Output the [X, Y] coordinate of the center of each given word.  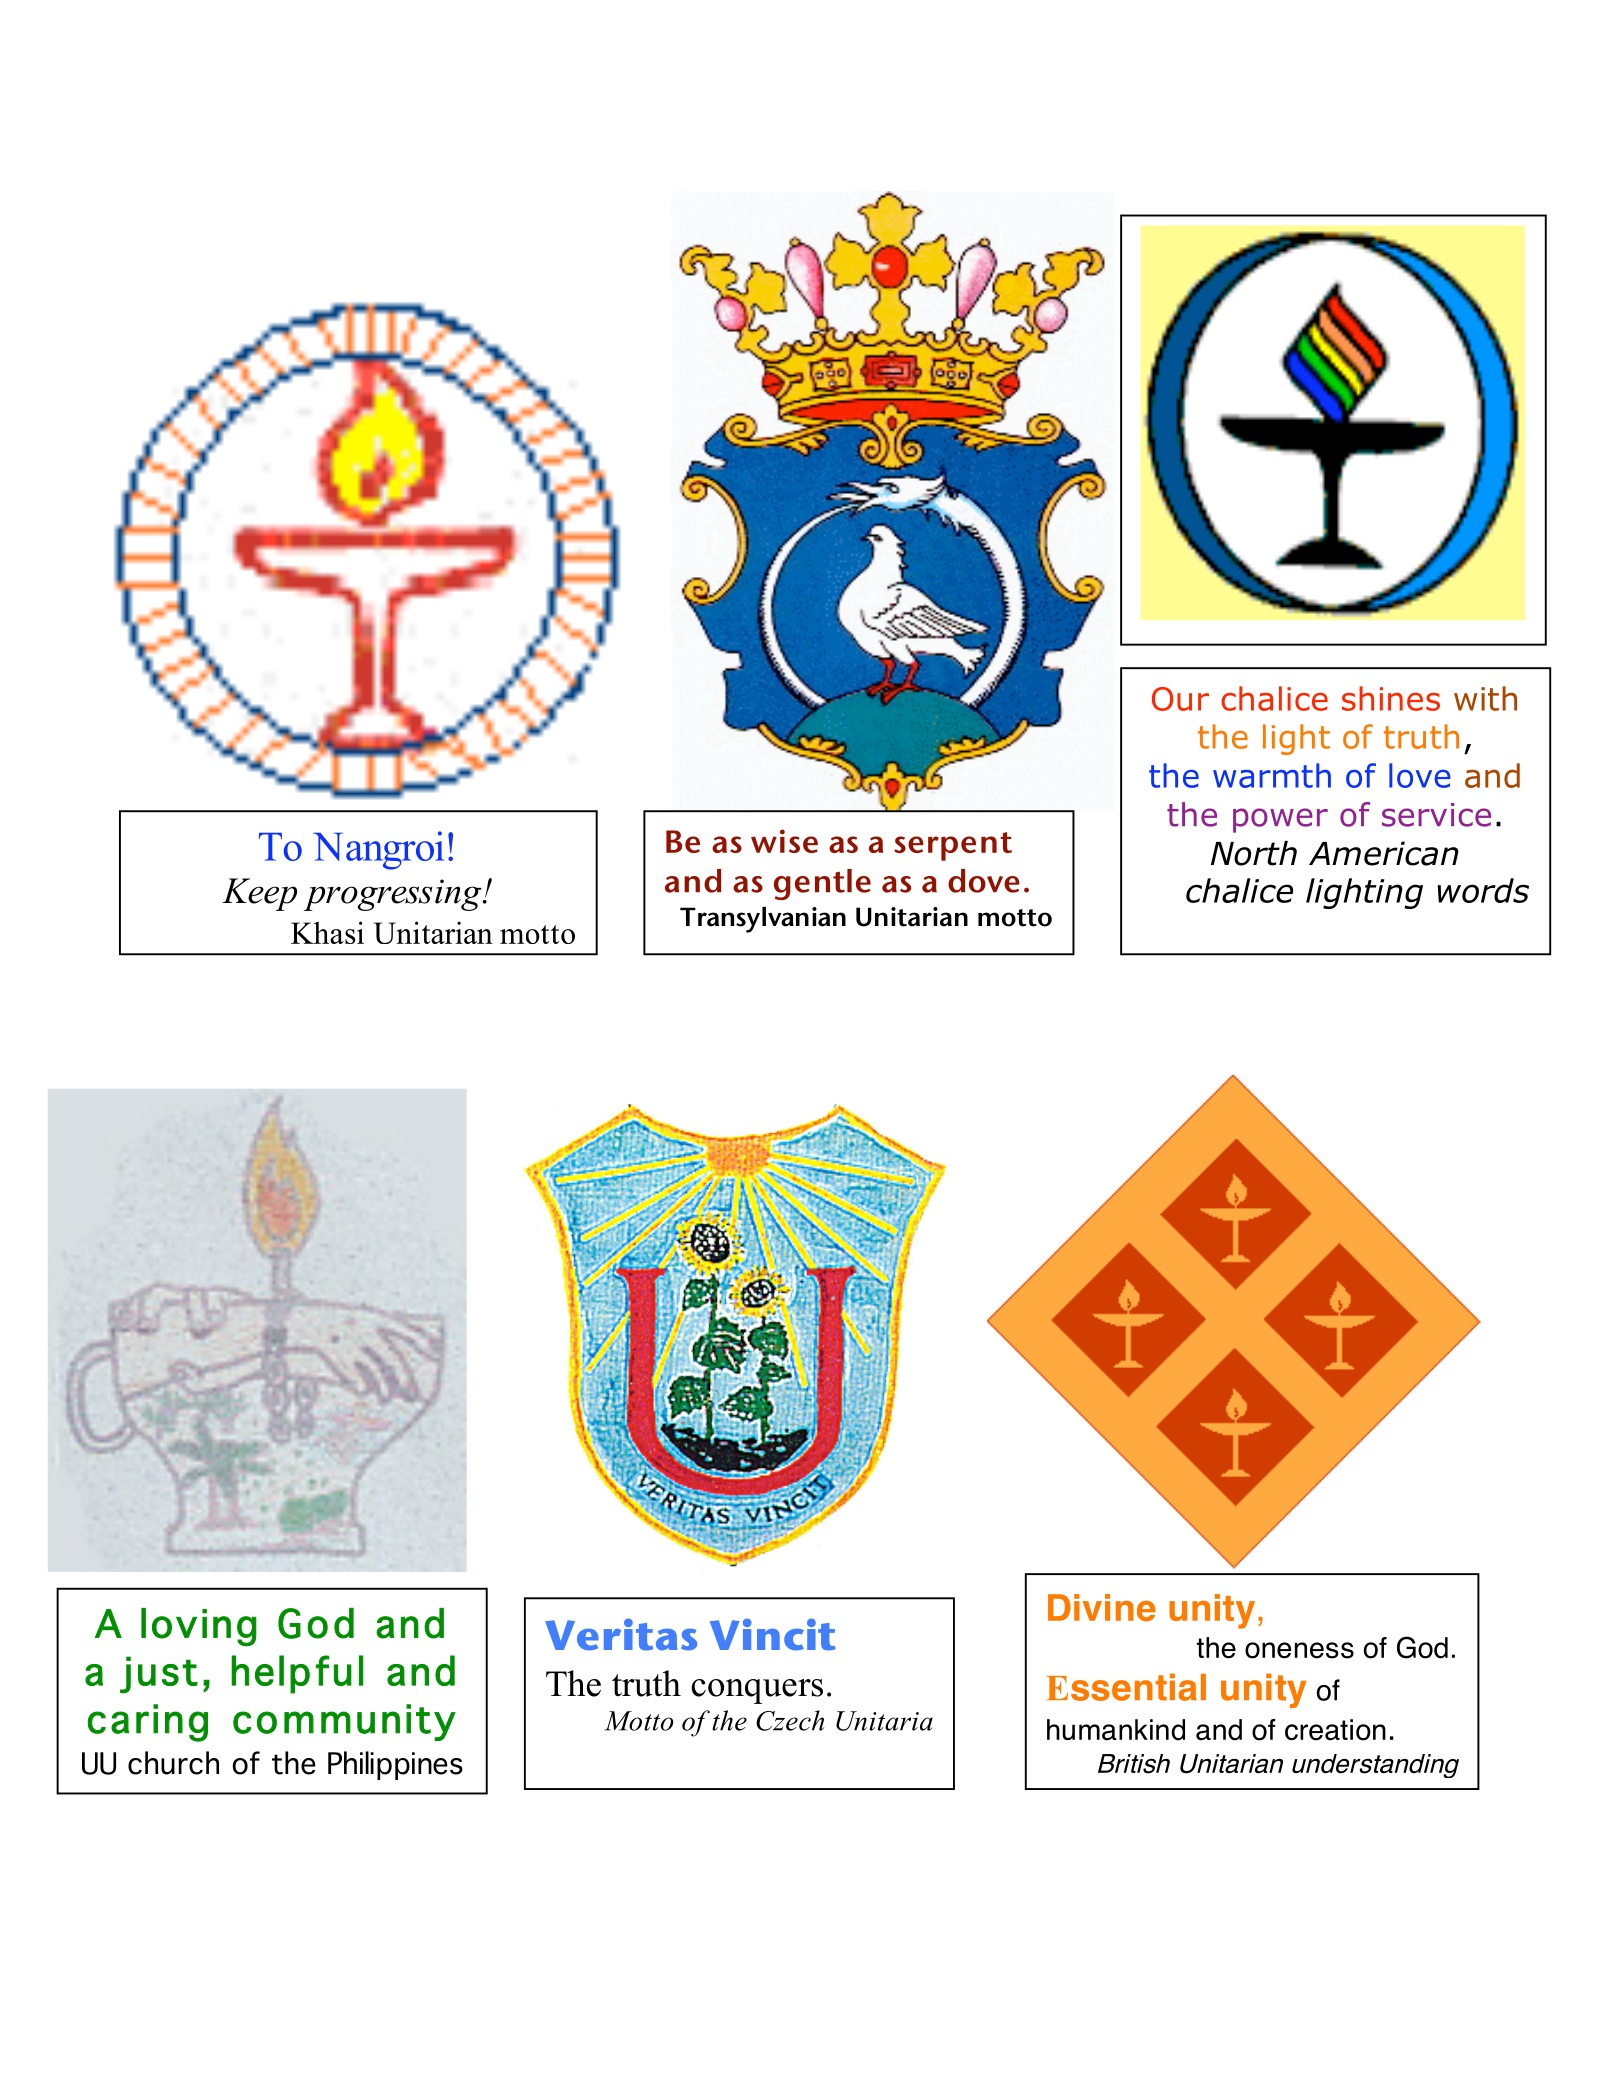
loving [199, 1627]
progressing [394, 895]
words [1483, 890]
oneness [1299, 1650]
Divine [1102, 1607]
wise [784, 841]
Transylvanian [763, 920]
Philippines [395, 1765]
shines [1391, 698]
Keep [259, 894]
